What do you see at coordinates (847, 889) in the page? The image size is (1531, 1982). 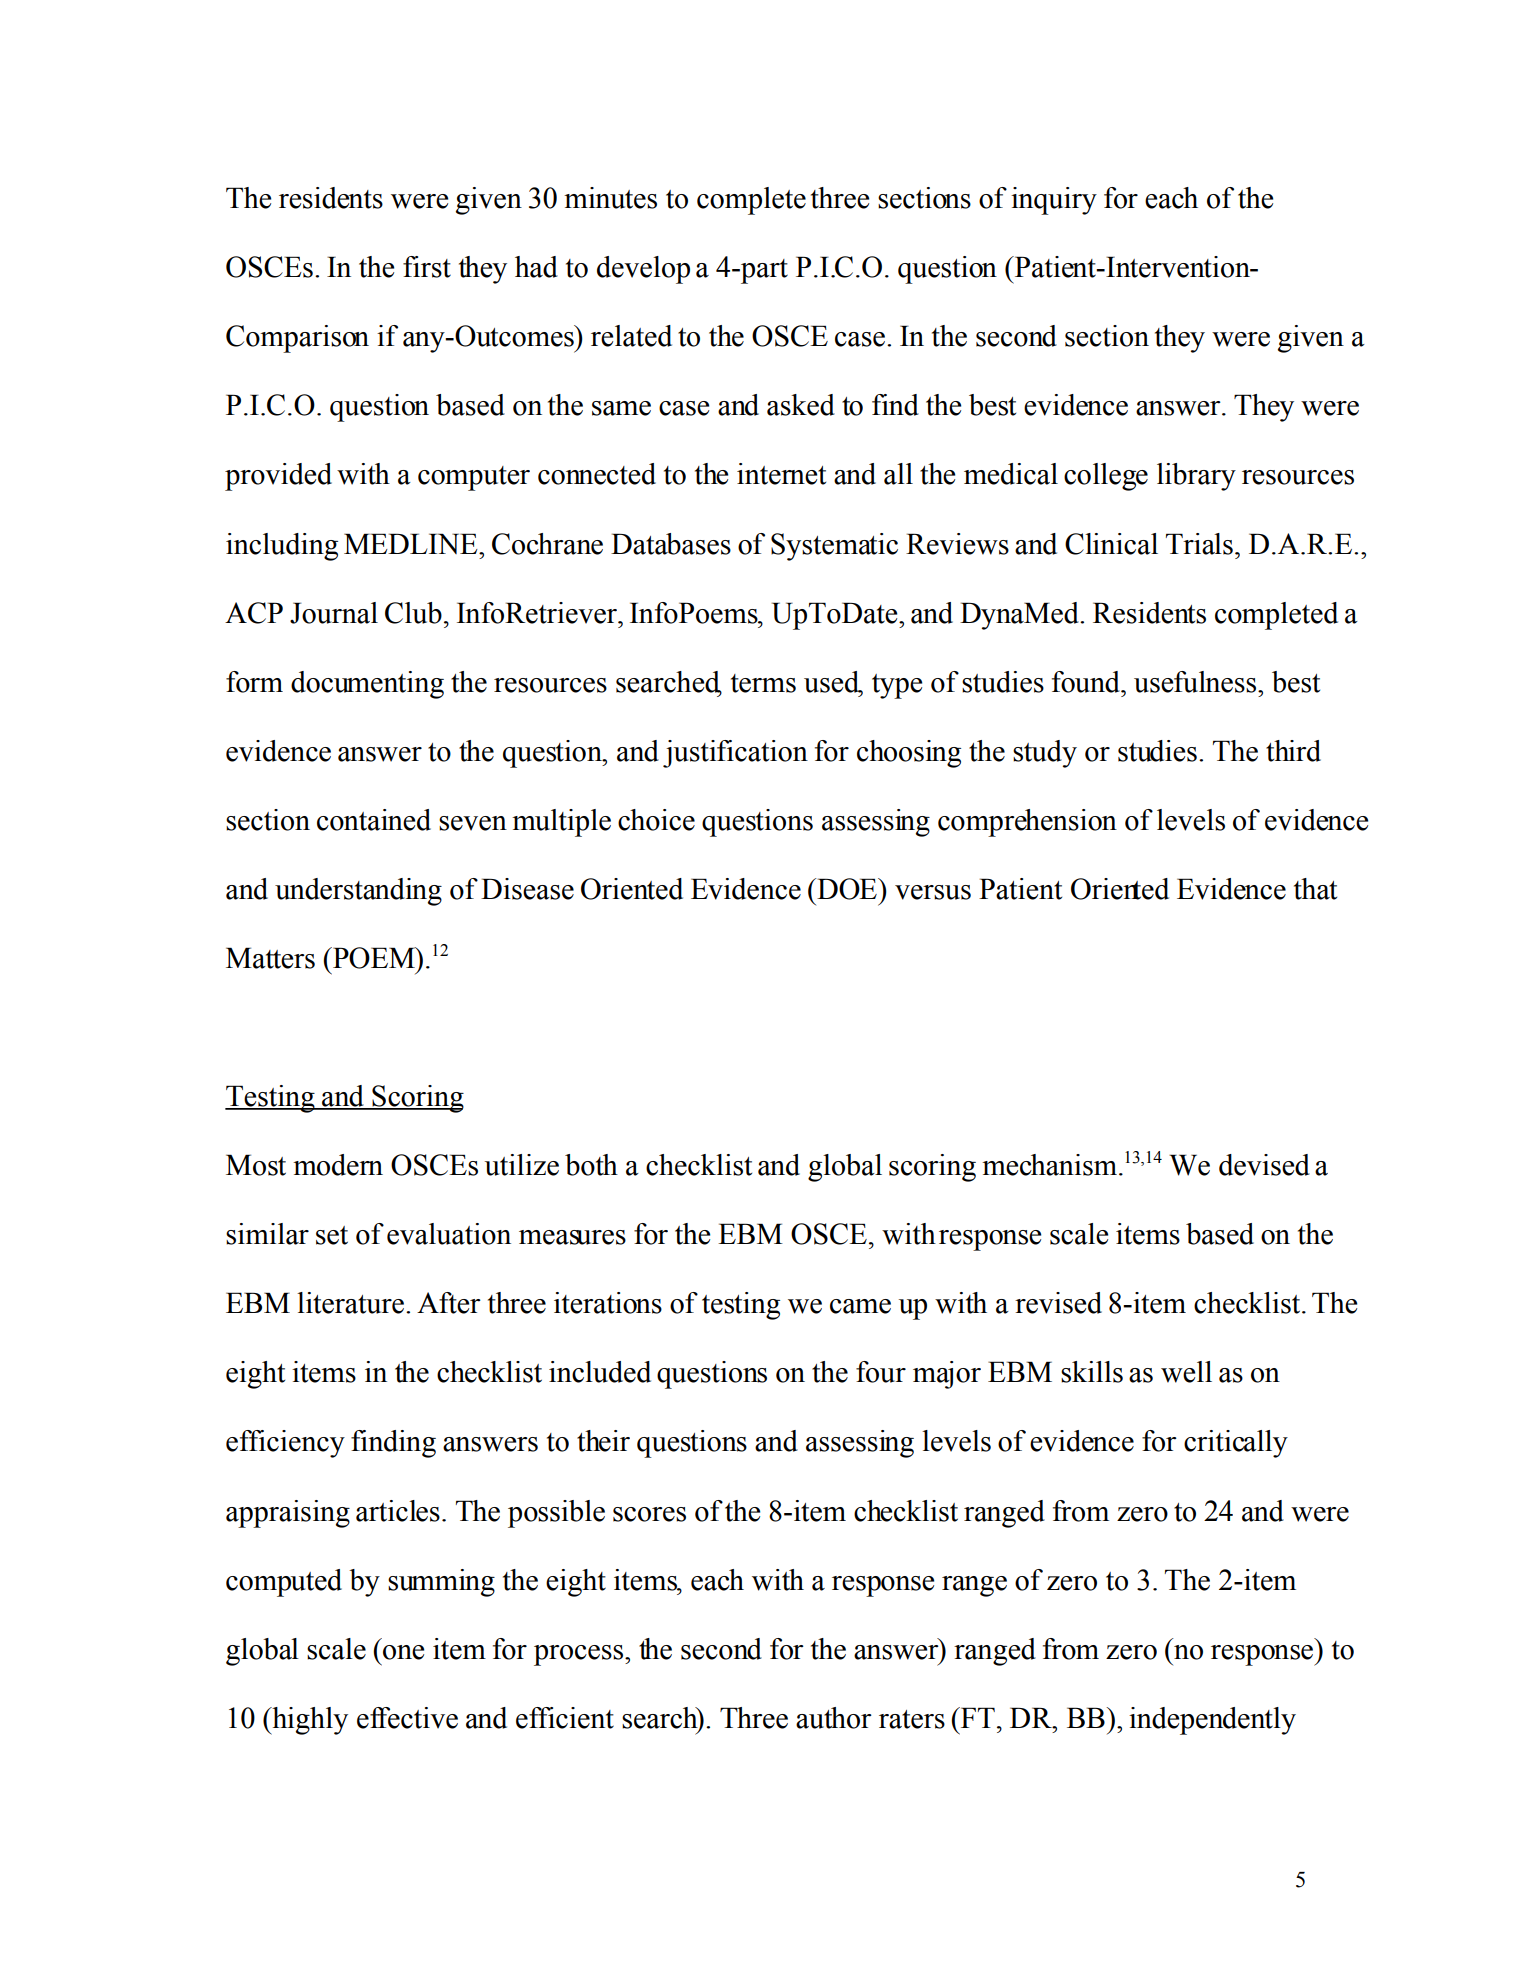 I see `DOE` at bounding box center [847, 889].
